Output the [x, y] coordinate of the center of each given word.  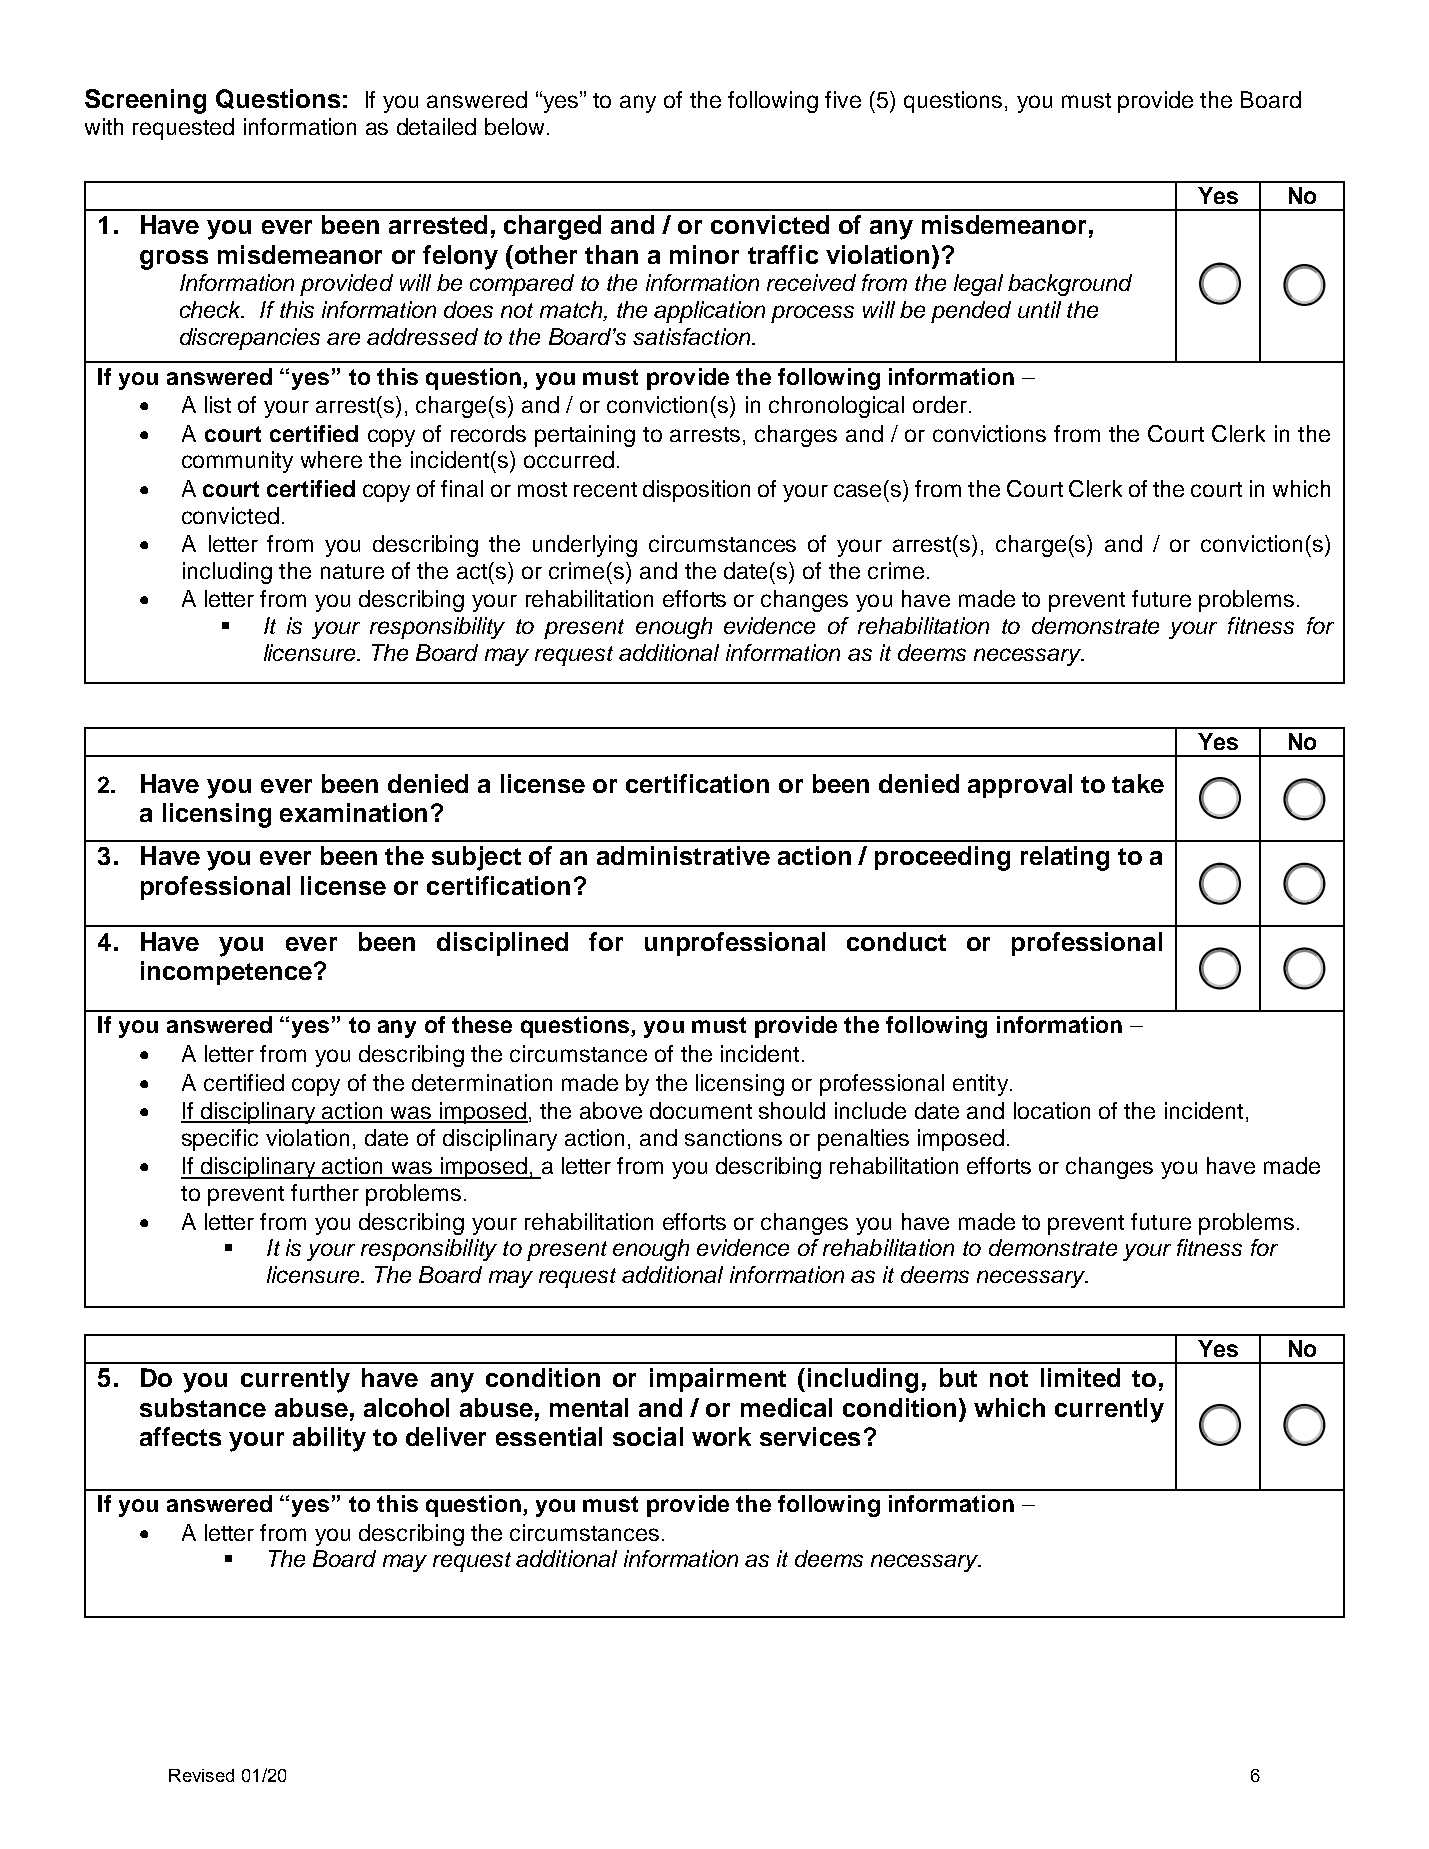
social [648, 1436]
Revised [201, 1775]
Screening [145, 101]
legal [978, 285]
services [810, 1436]
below [514, 126]
